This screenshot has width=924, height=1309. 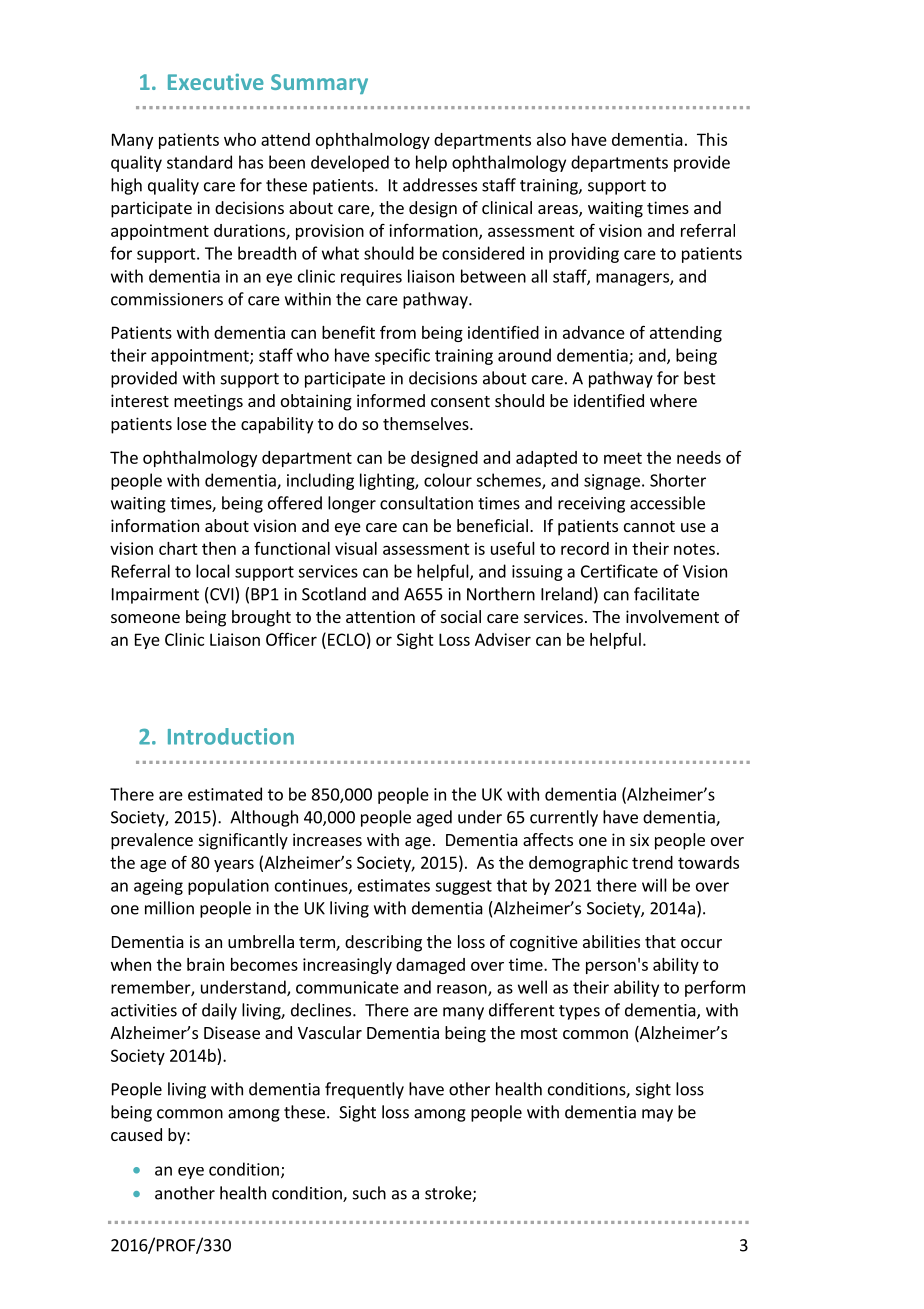 What do you see at coordinates (672, 616) in the screenshot?
I see `involvement` at bounding box center [672, 616].
